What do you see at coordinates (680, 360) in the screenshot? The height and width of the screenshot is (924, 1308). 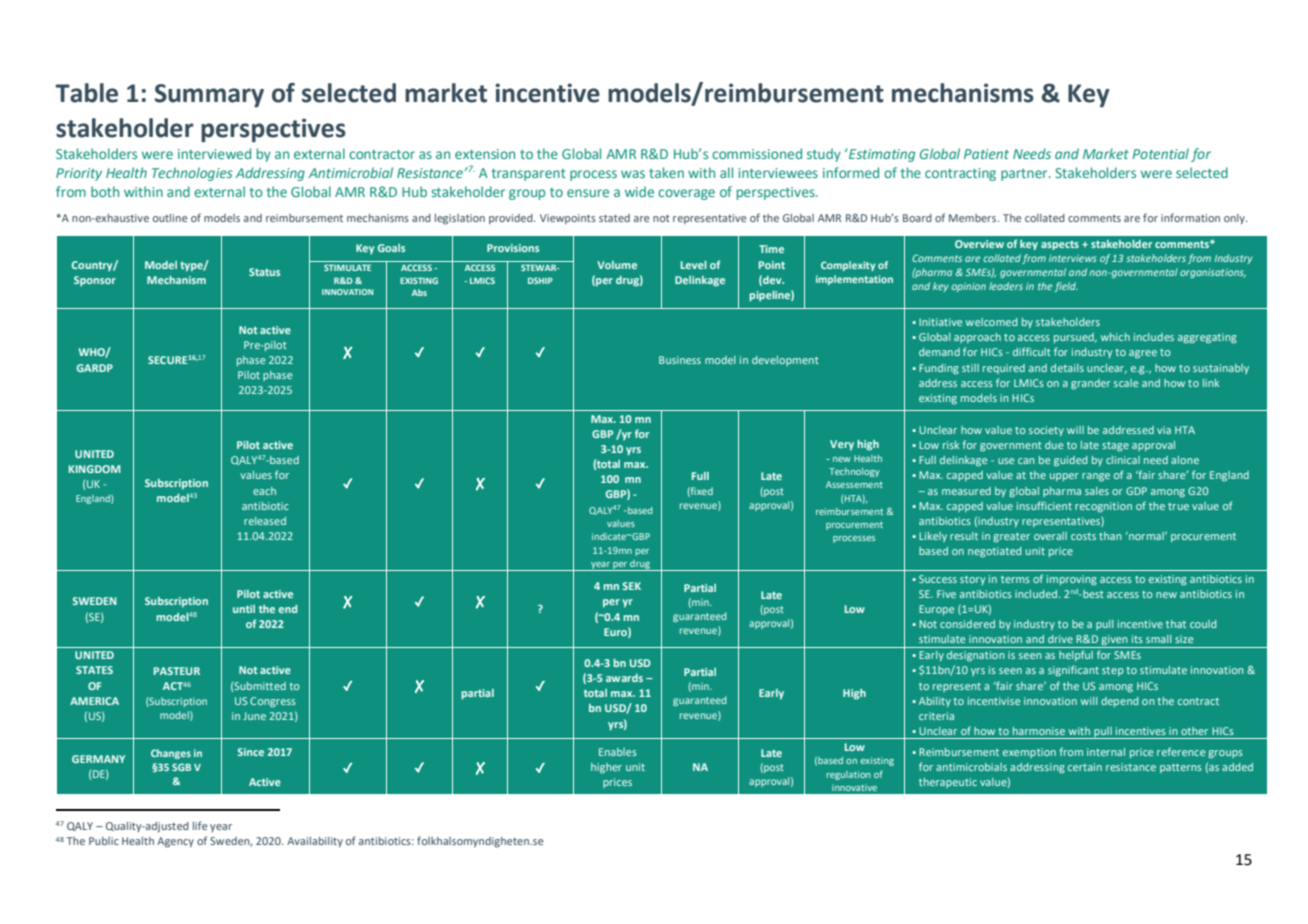 I see `Business` at bounding box center [680, 360].
